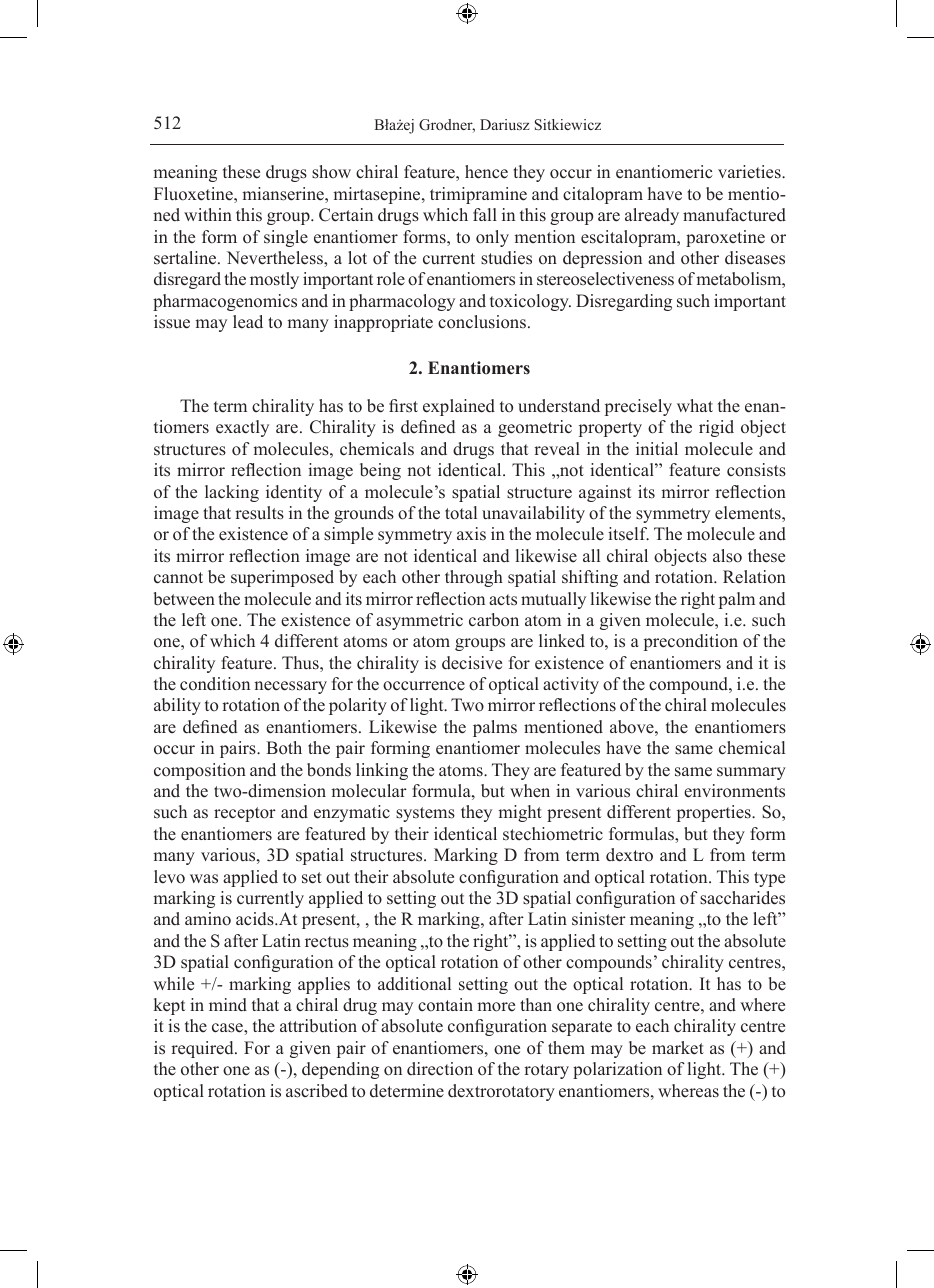 Image resolution: width=934 pixels, height=1288 pixels. I want to click on when, so click(530, 791).
